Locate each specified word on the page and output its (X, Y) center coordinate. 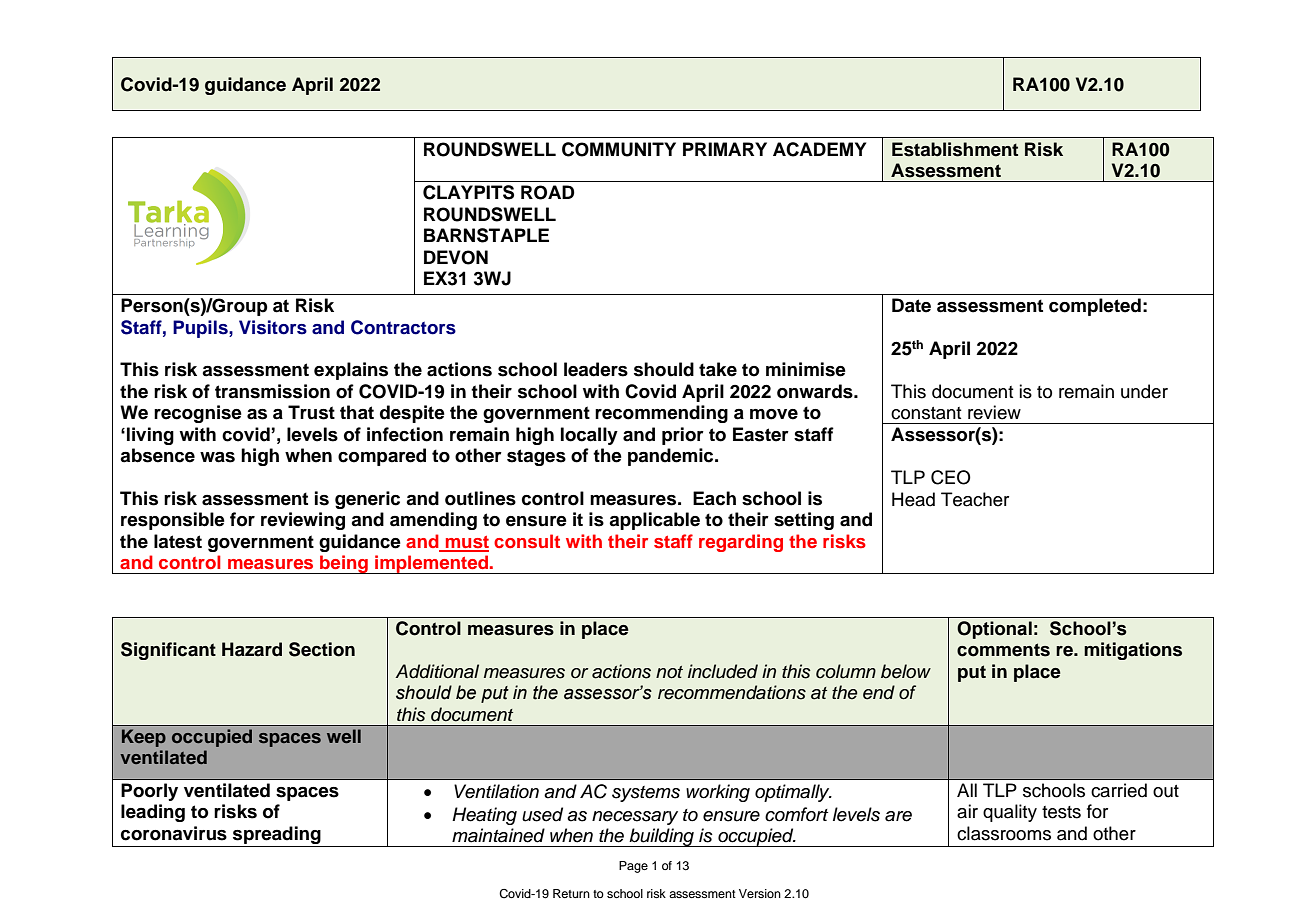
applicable (654, 521)
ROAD (548, 192)
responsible (173, 521)
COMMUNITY (619, 149)
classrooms (1004, 833)
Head (913, 499)
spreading (277, 835)
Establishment (955, 149)
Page (633, 867)
